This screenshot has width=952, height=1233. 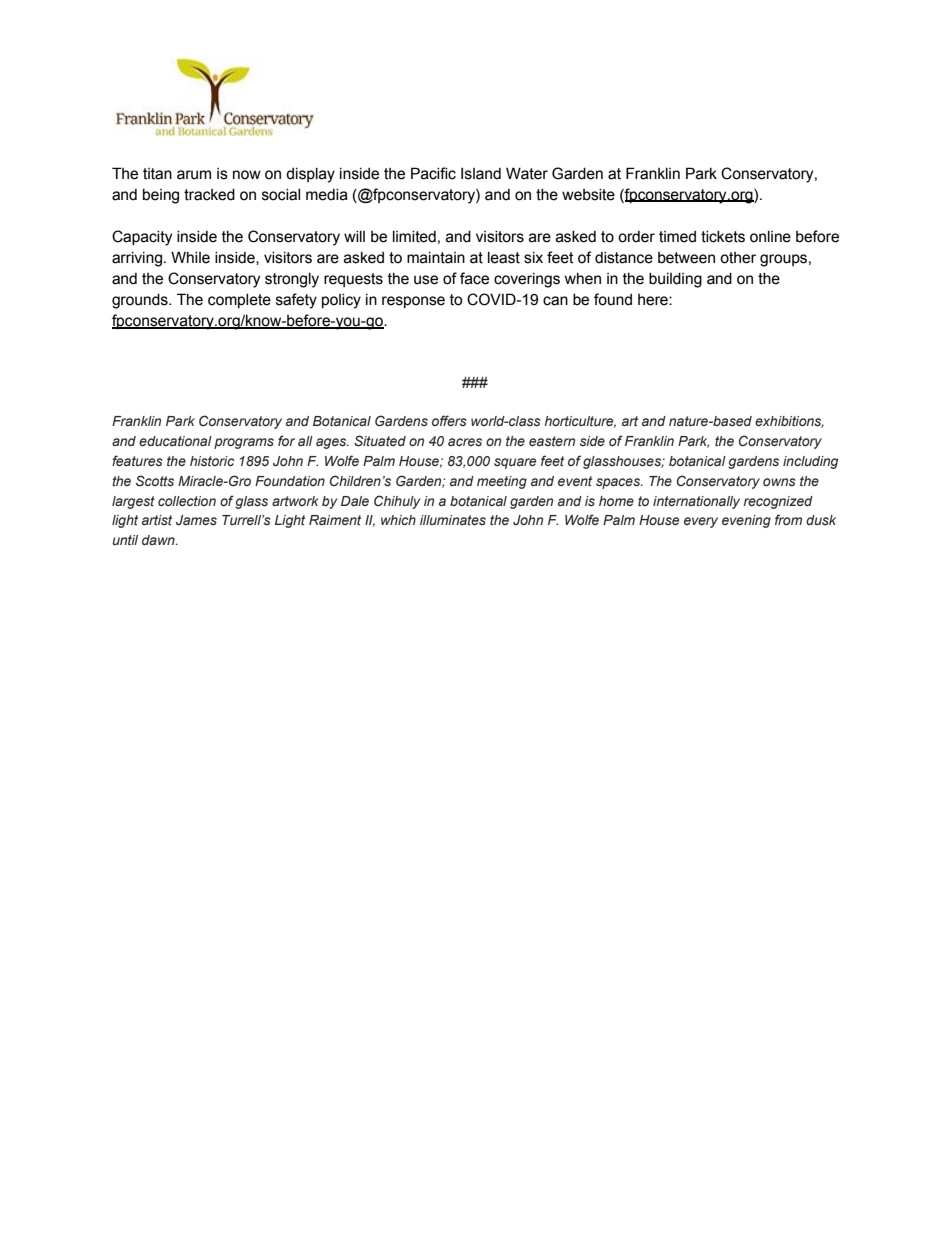 I want to click on offers, so click(x=449, y=420).
